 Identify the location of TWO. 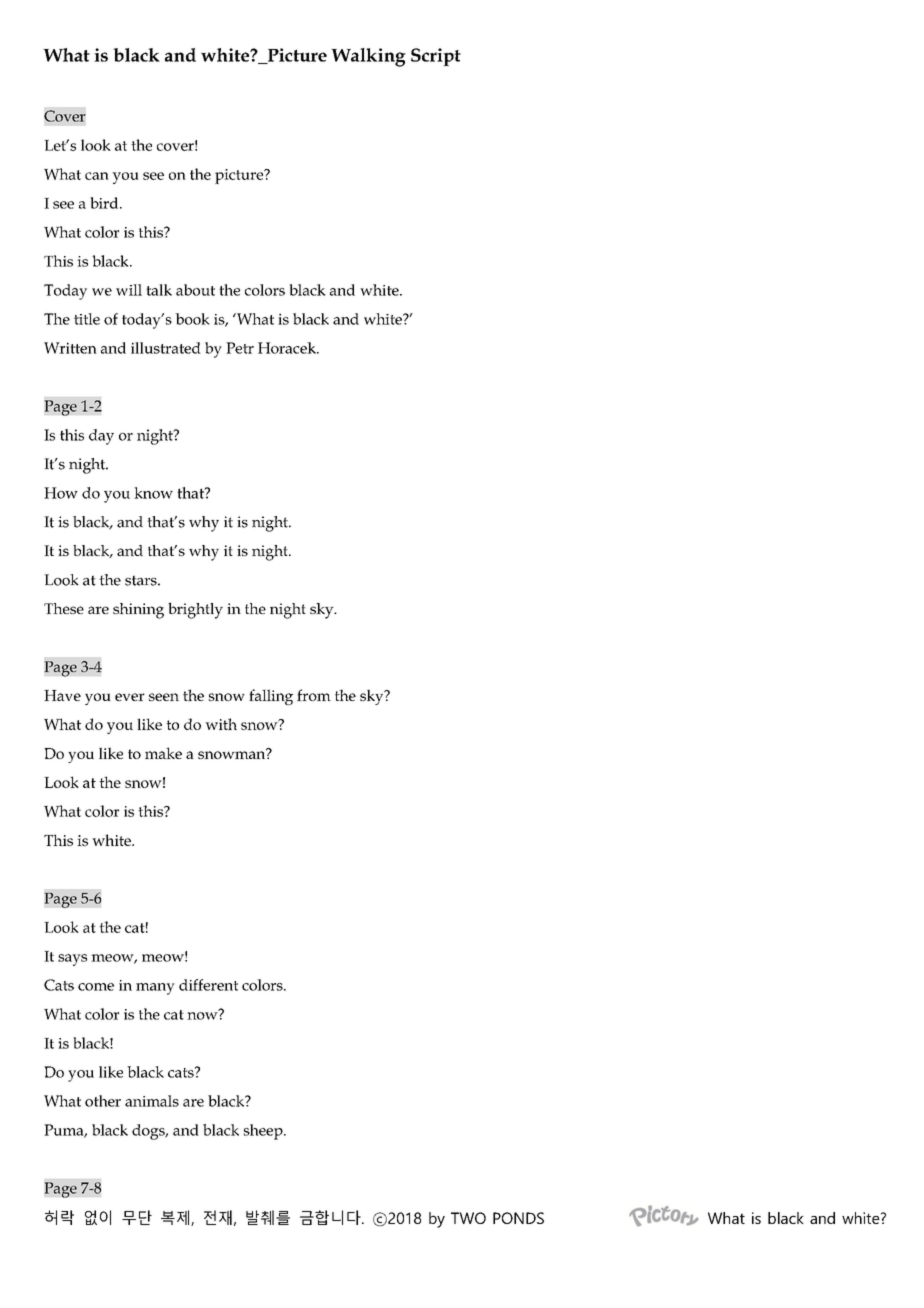
(468, 1218).
